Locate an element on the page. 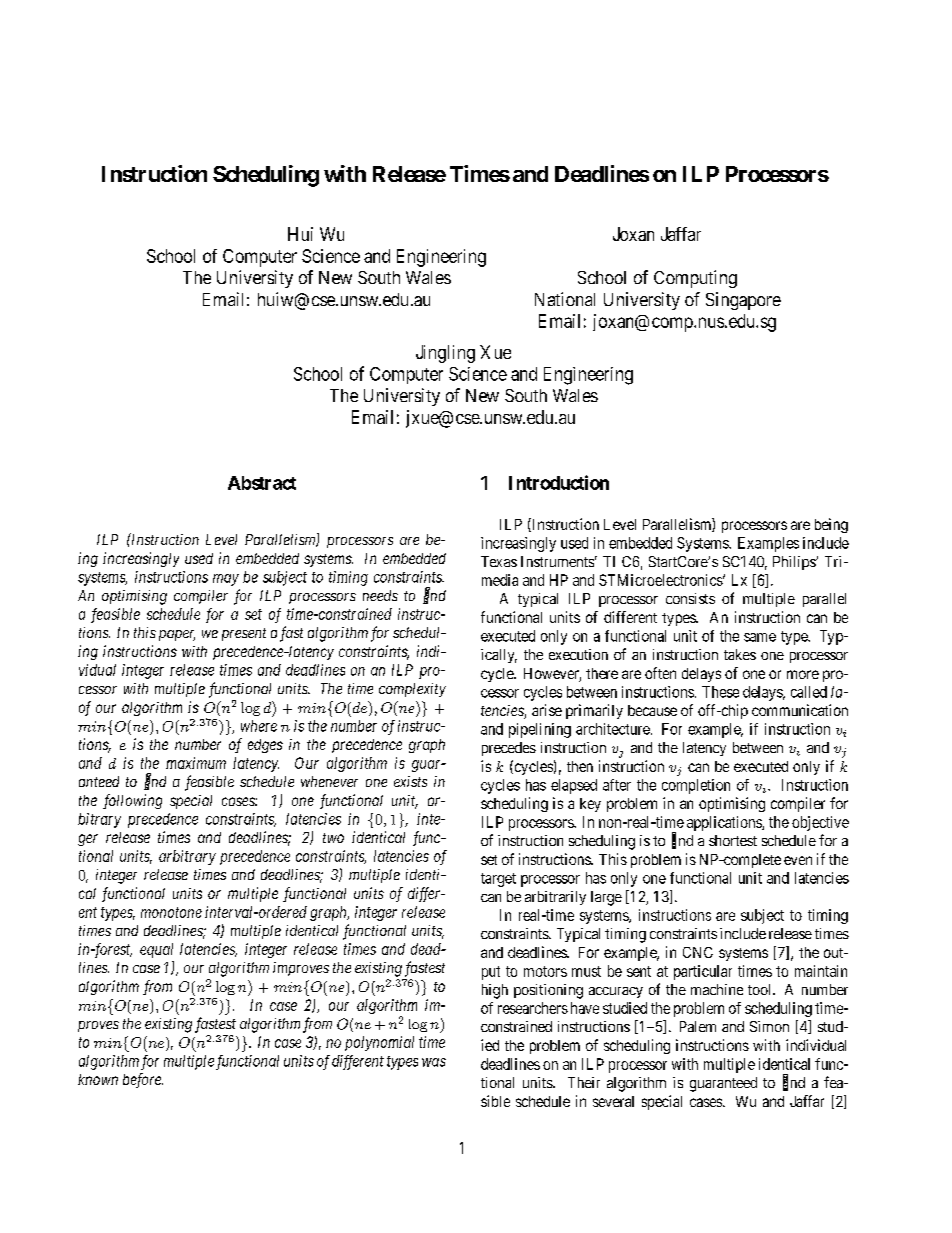 The image size is (952, 1233). was is located at coordinates (434, 1062).
